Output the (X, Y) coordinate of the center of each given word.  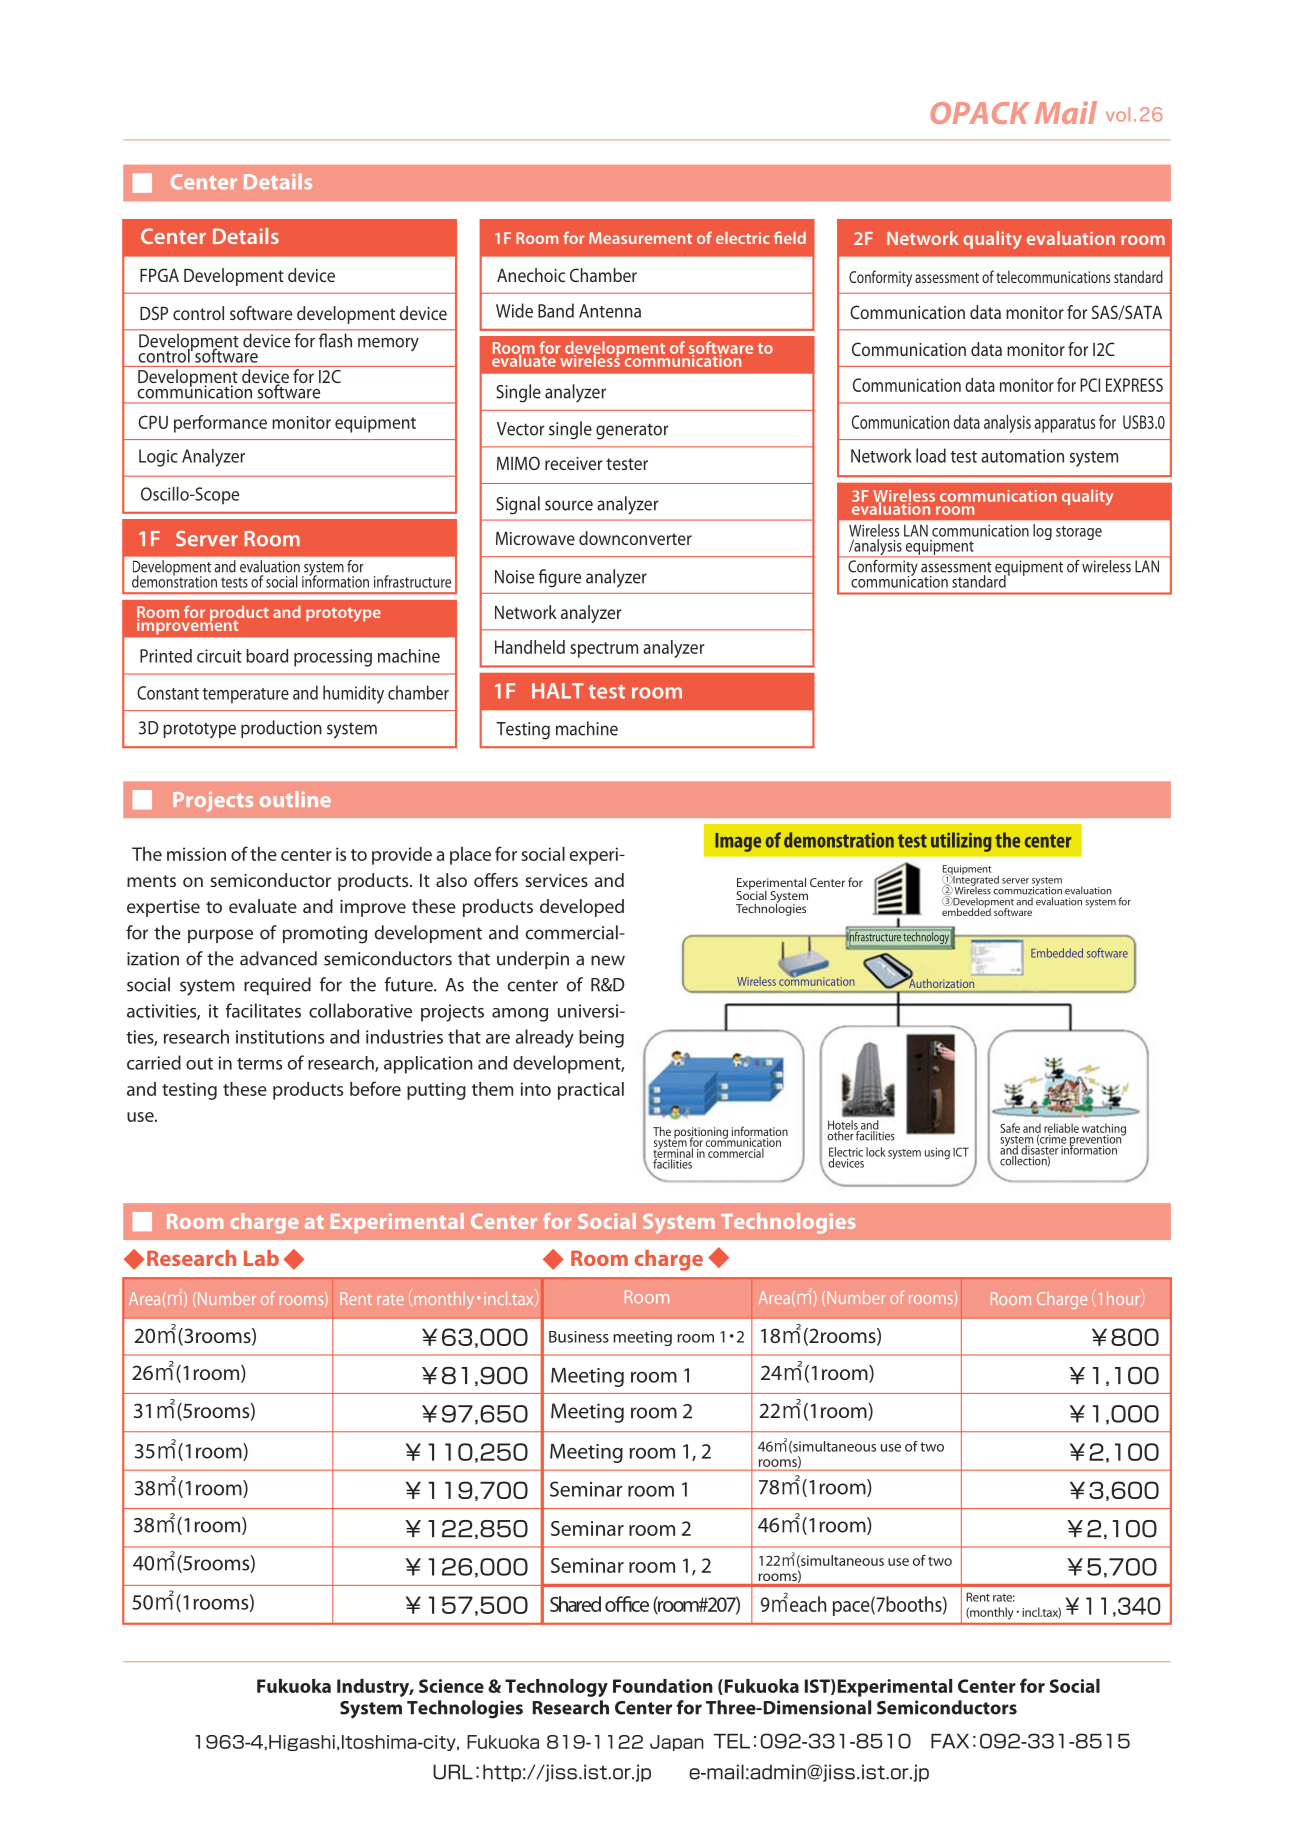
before (375, 1088)
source (569, 505)
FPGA (159, 275)
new (608, 960)
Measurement (640, 238)
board (267, 656)
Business (579, 1337)
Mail (1066, 112)
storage (1079, 533)
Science (451, 1686)
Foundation (663, 1686)
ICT (961, 1152)
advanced (278, 958)
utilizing (961, 842)
